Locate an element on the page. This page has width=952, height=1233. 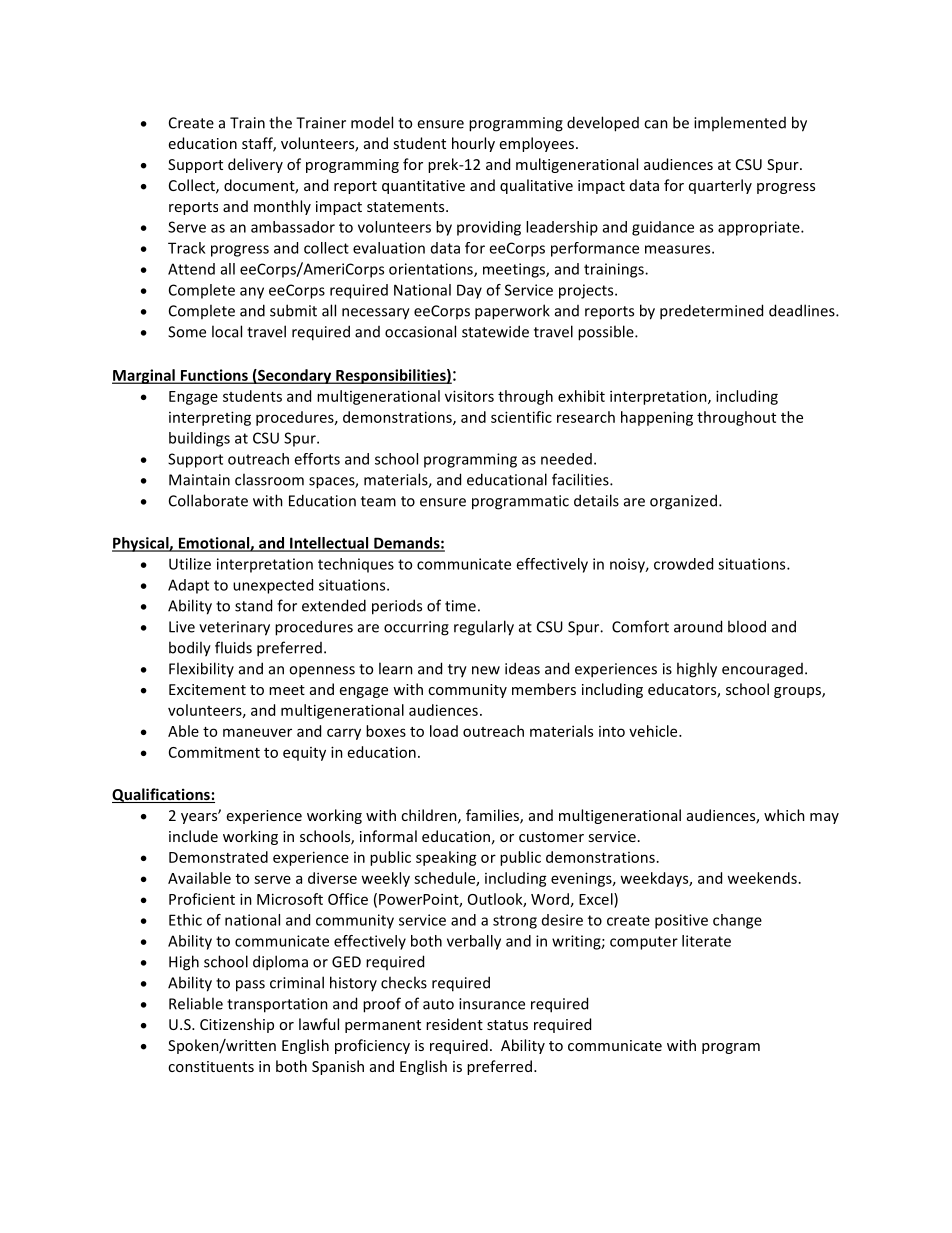
monthly is located at coordinates (282, 207).
